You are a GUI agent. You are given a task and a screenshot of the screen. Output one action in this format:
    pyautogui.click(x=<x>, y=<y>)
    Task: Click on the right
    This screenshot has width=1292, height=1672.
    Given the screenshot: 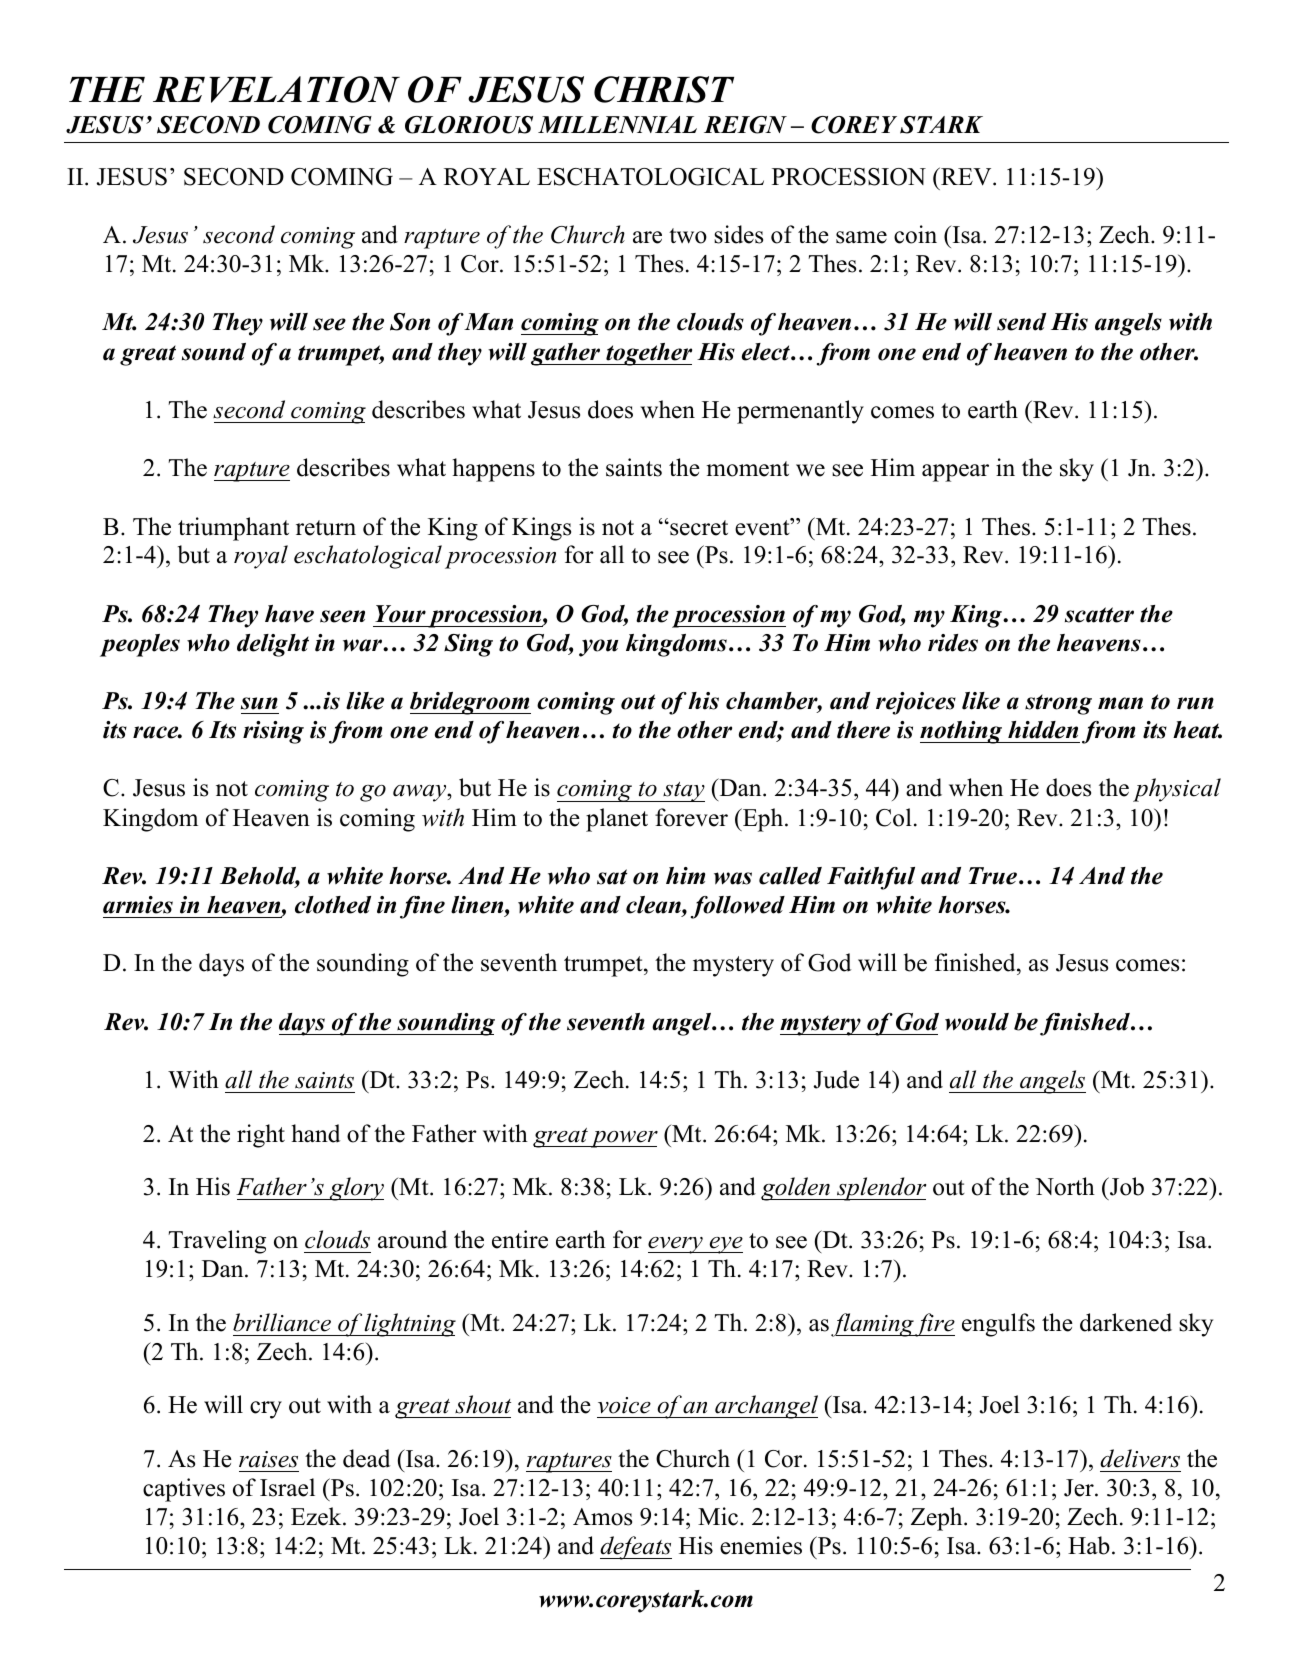 What is the action you would take?
    pyautogui.click(x=261, y=1136)
